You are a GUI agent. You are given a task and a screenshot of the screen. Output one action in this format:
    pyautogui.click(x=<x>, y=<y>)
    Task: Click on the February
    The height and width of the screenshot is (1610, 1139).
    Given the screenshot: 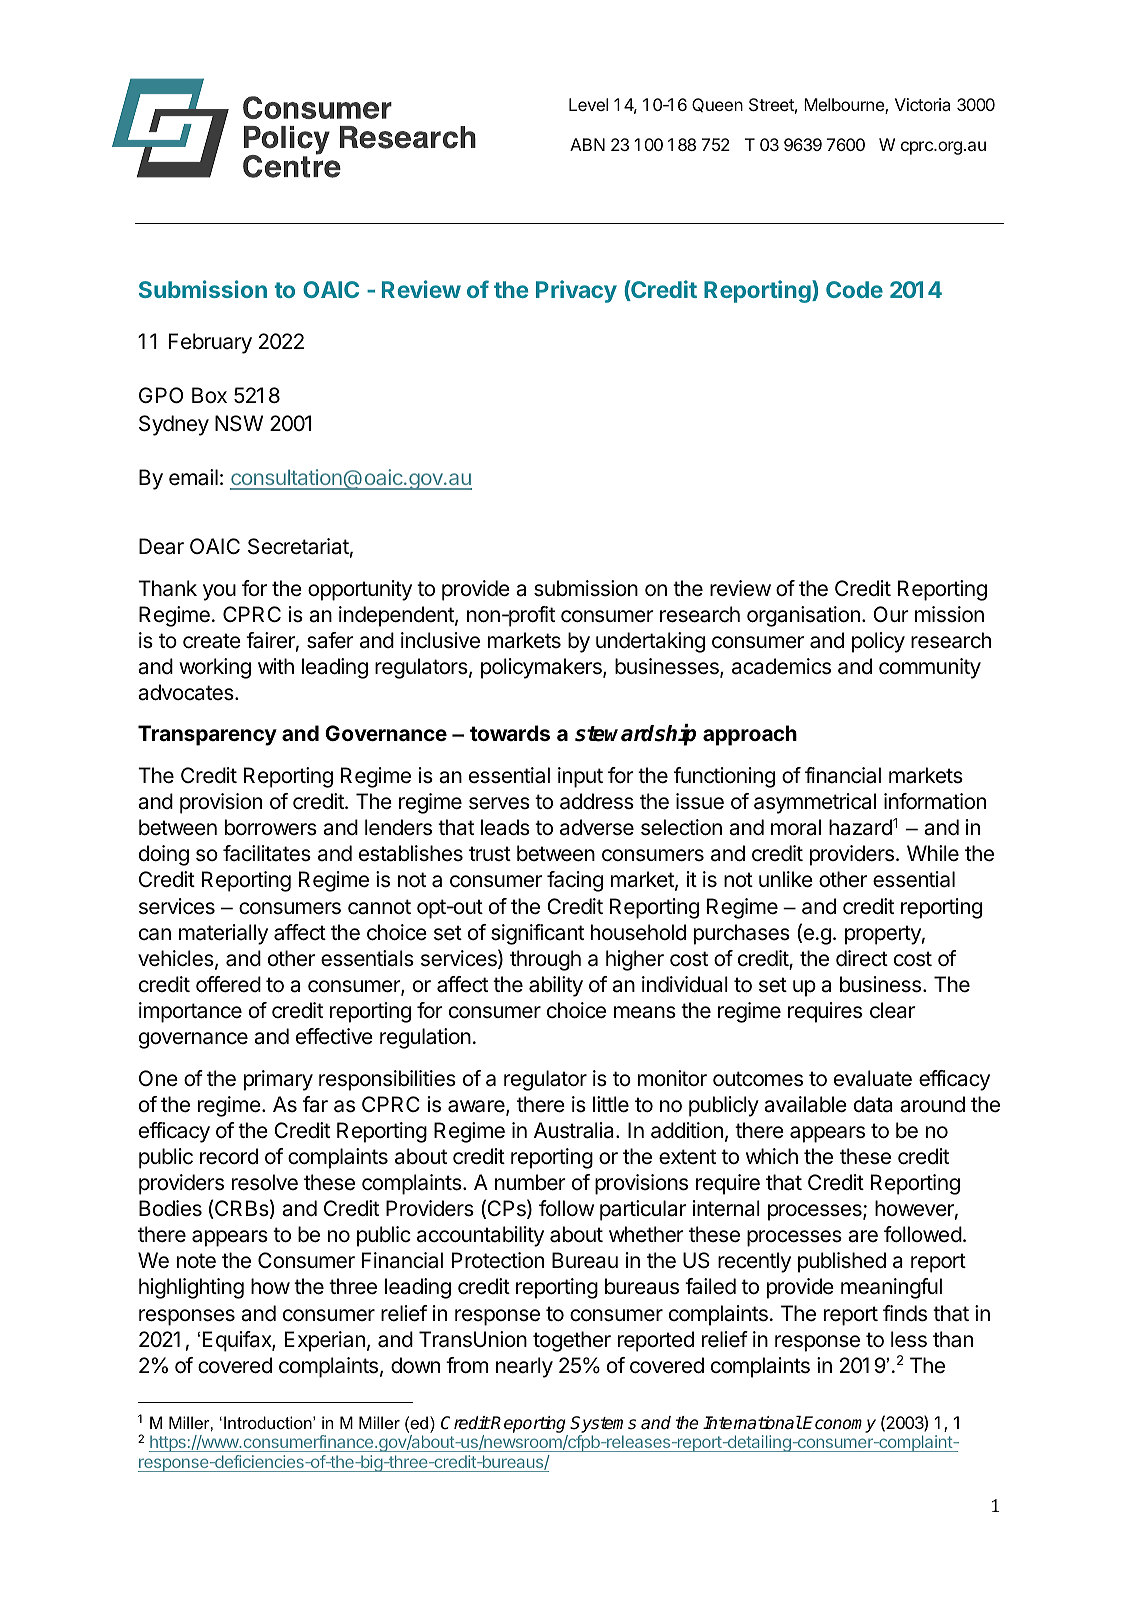 What is the action you would take?
    pyautogui.click(x=210, y=343)
